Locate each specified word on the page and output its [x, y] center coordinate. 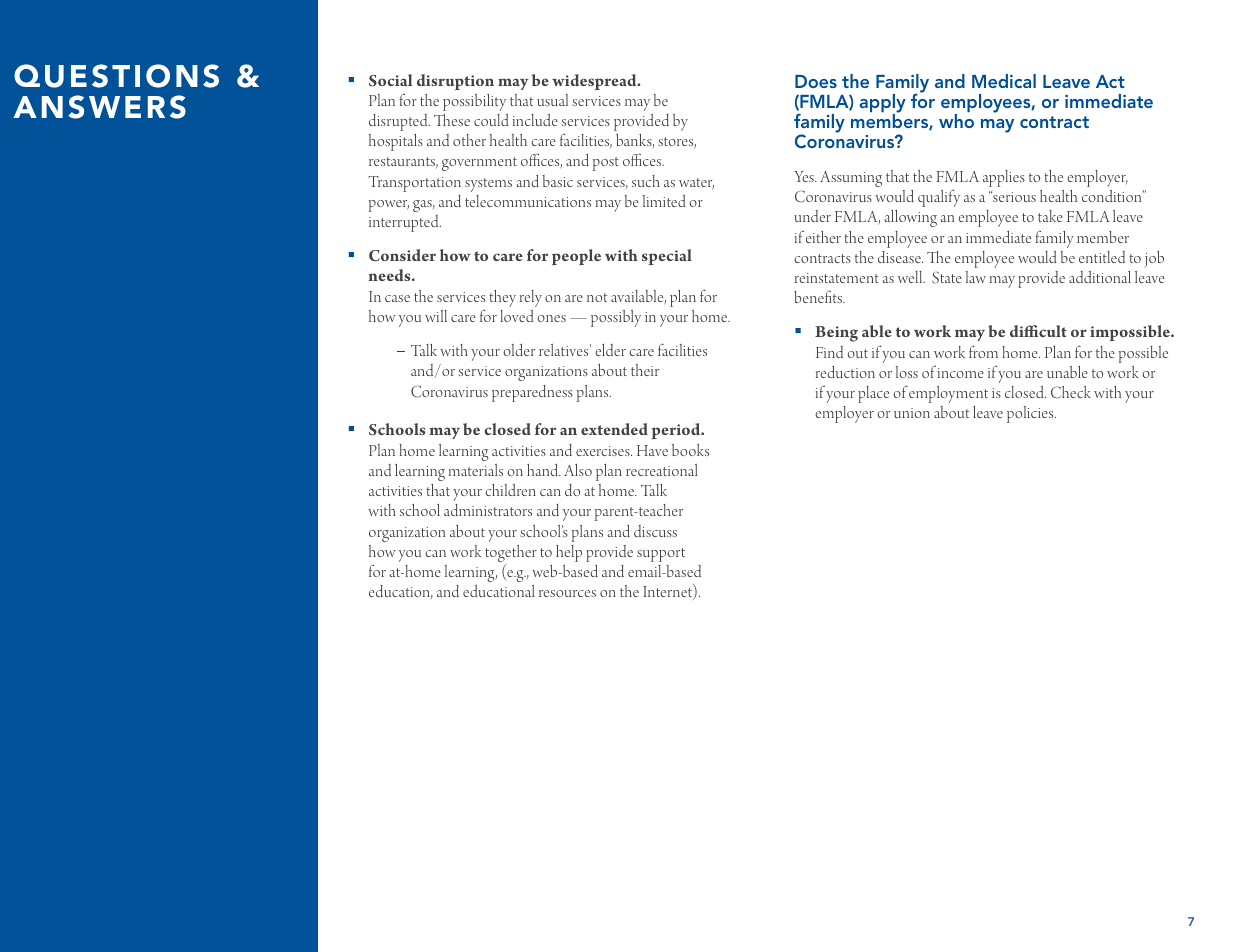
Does [816, 81]
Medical [1004, 81]
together [511, 555]
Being [836, 334]
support [661, 555]
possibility [474, 102]
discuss [655, 531]
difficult [1038, 331]
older [519, 350]
